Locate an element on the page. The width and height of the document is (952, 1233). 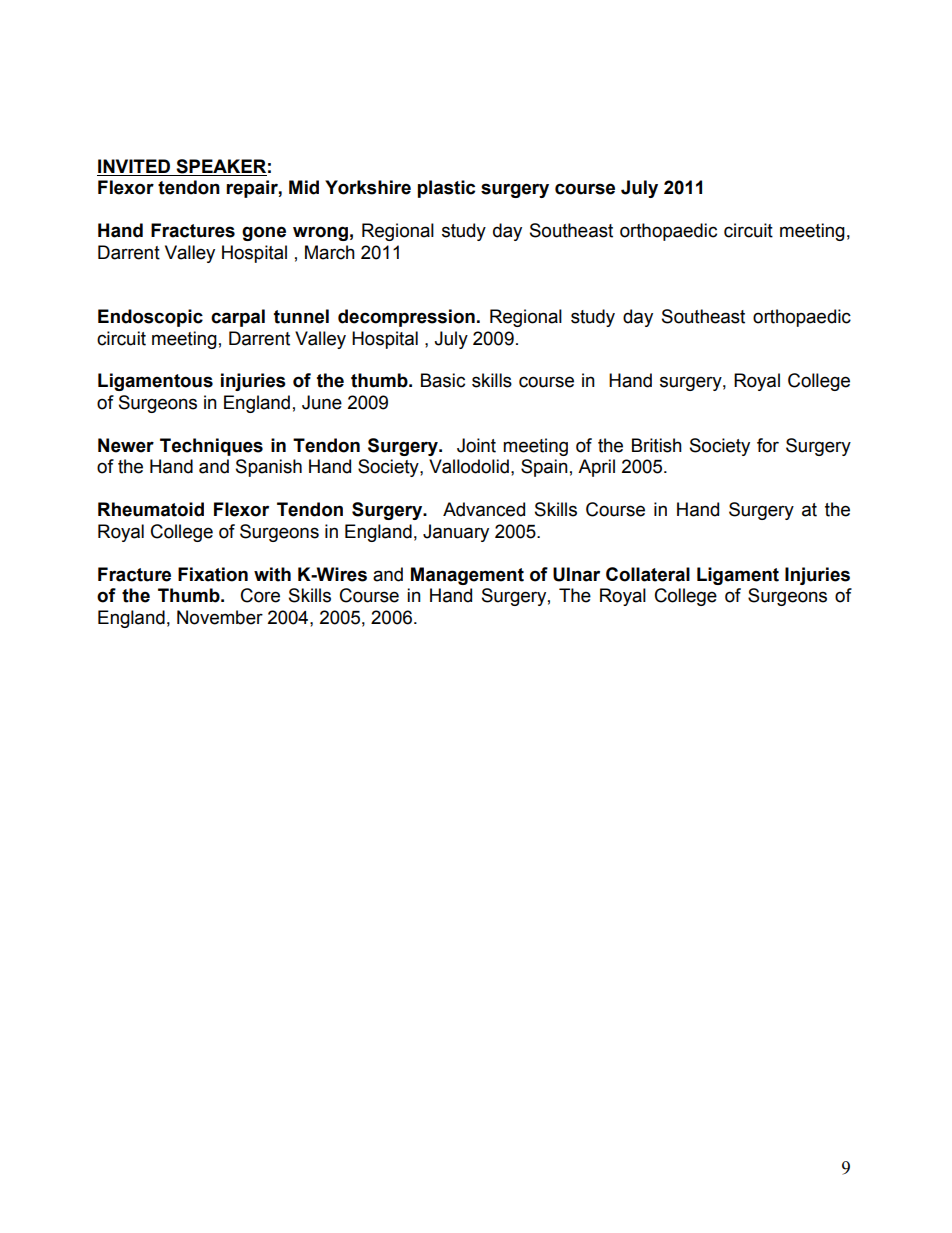
April is located at coordinates (596, 468).
